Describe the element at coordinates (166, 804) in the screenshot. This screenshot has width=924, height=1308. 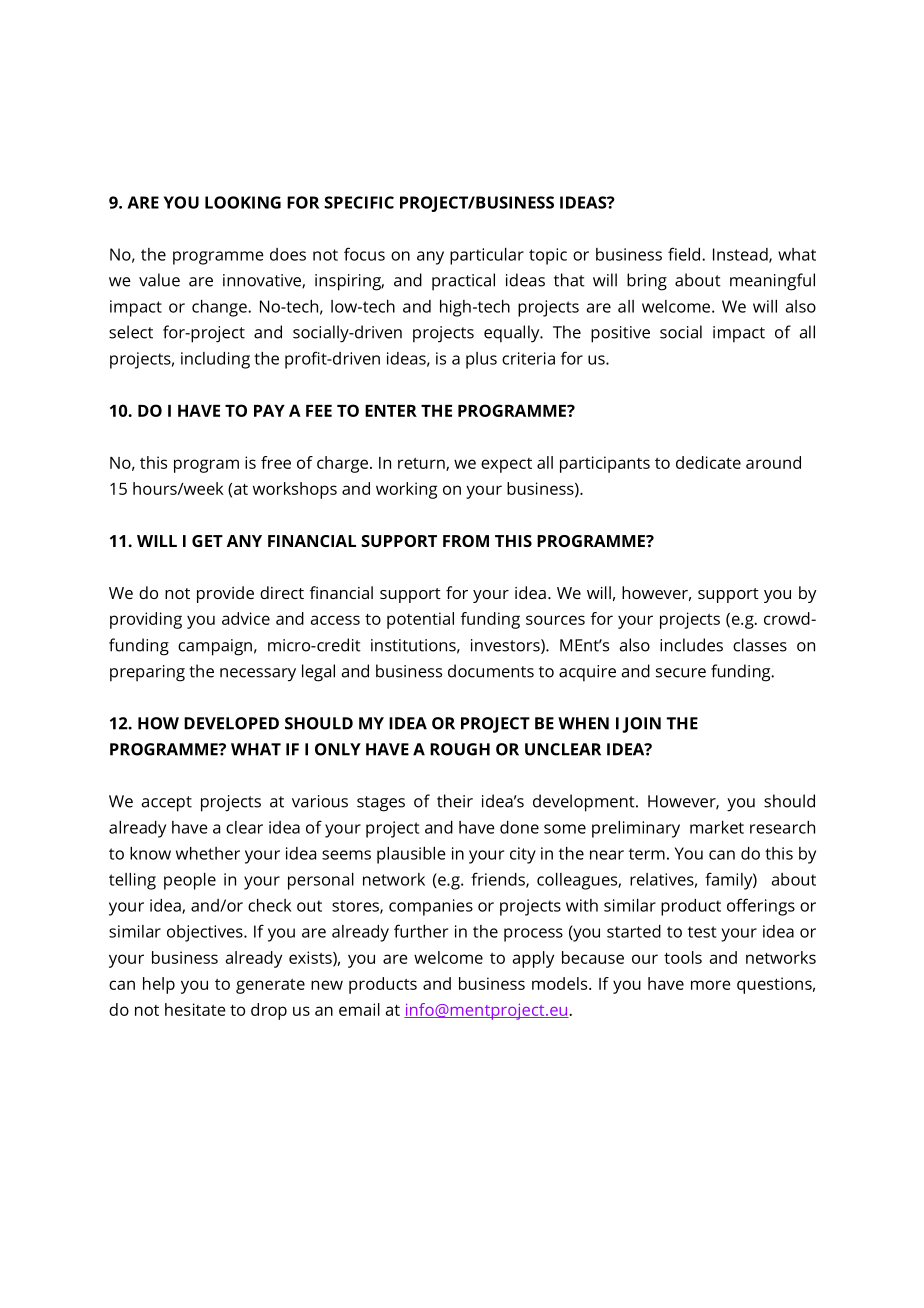
I see `accept` at that location.
